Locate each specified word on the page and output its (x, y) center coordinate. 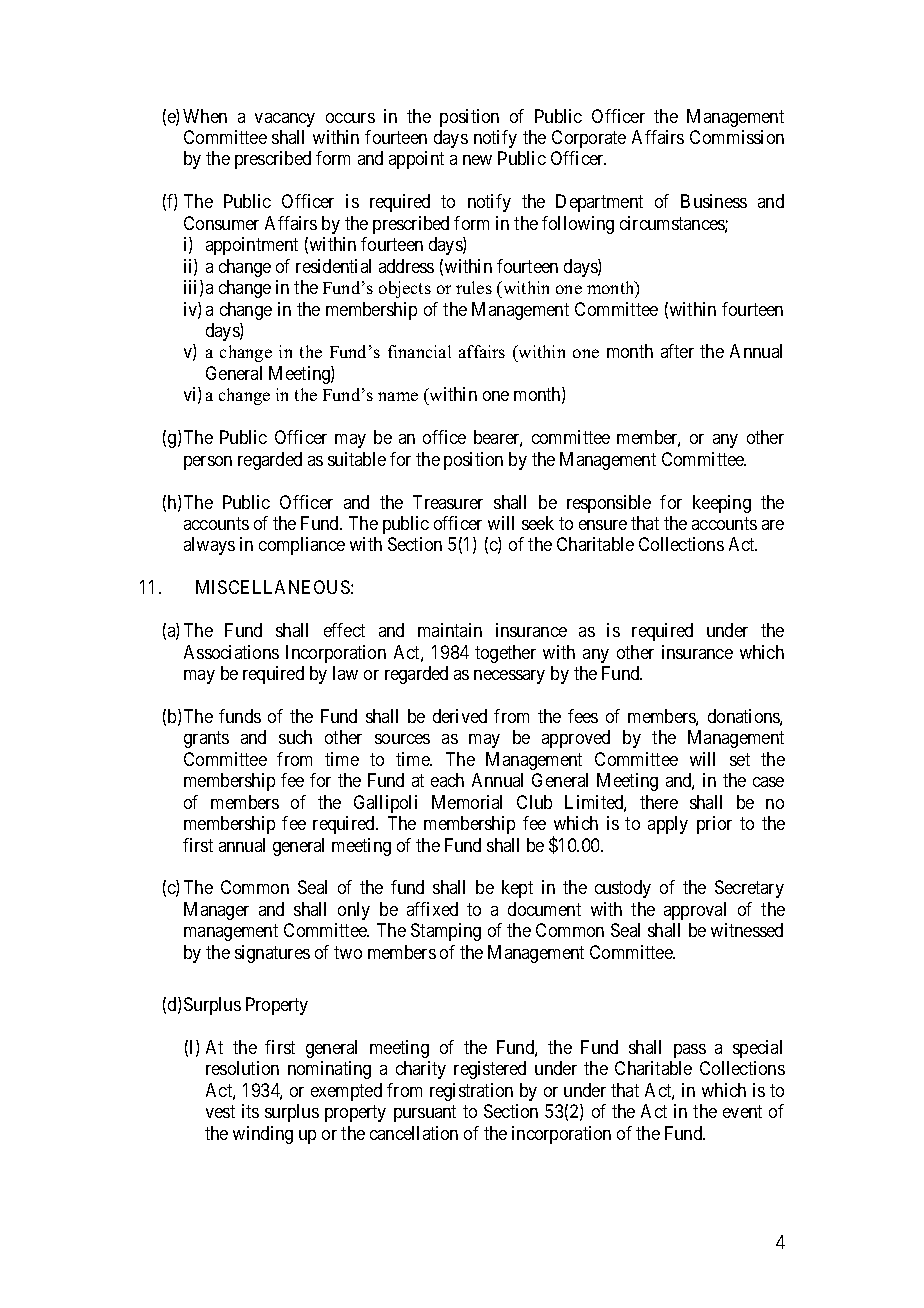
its (250, 1111)
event (742, 1111)
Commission (737, 137)
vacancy (285, 120)
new (477, 160)
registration (471, 1092)
